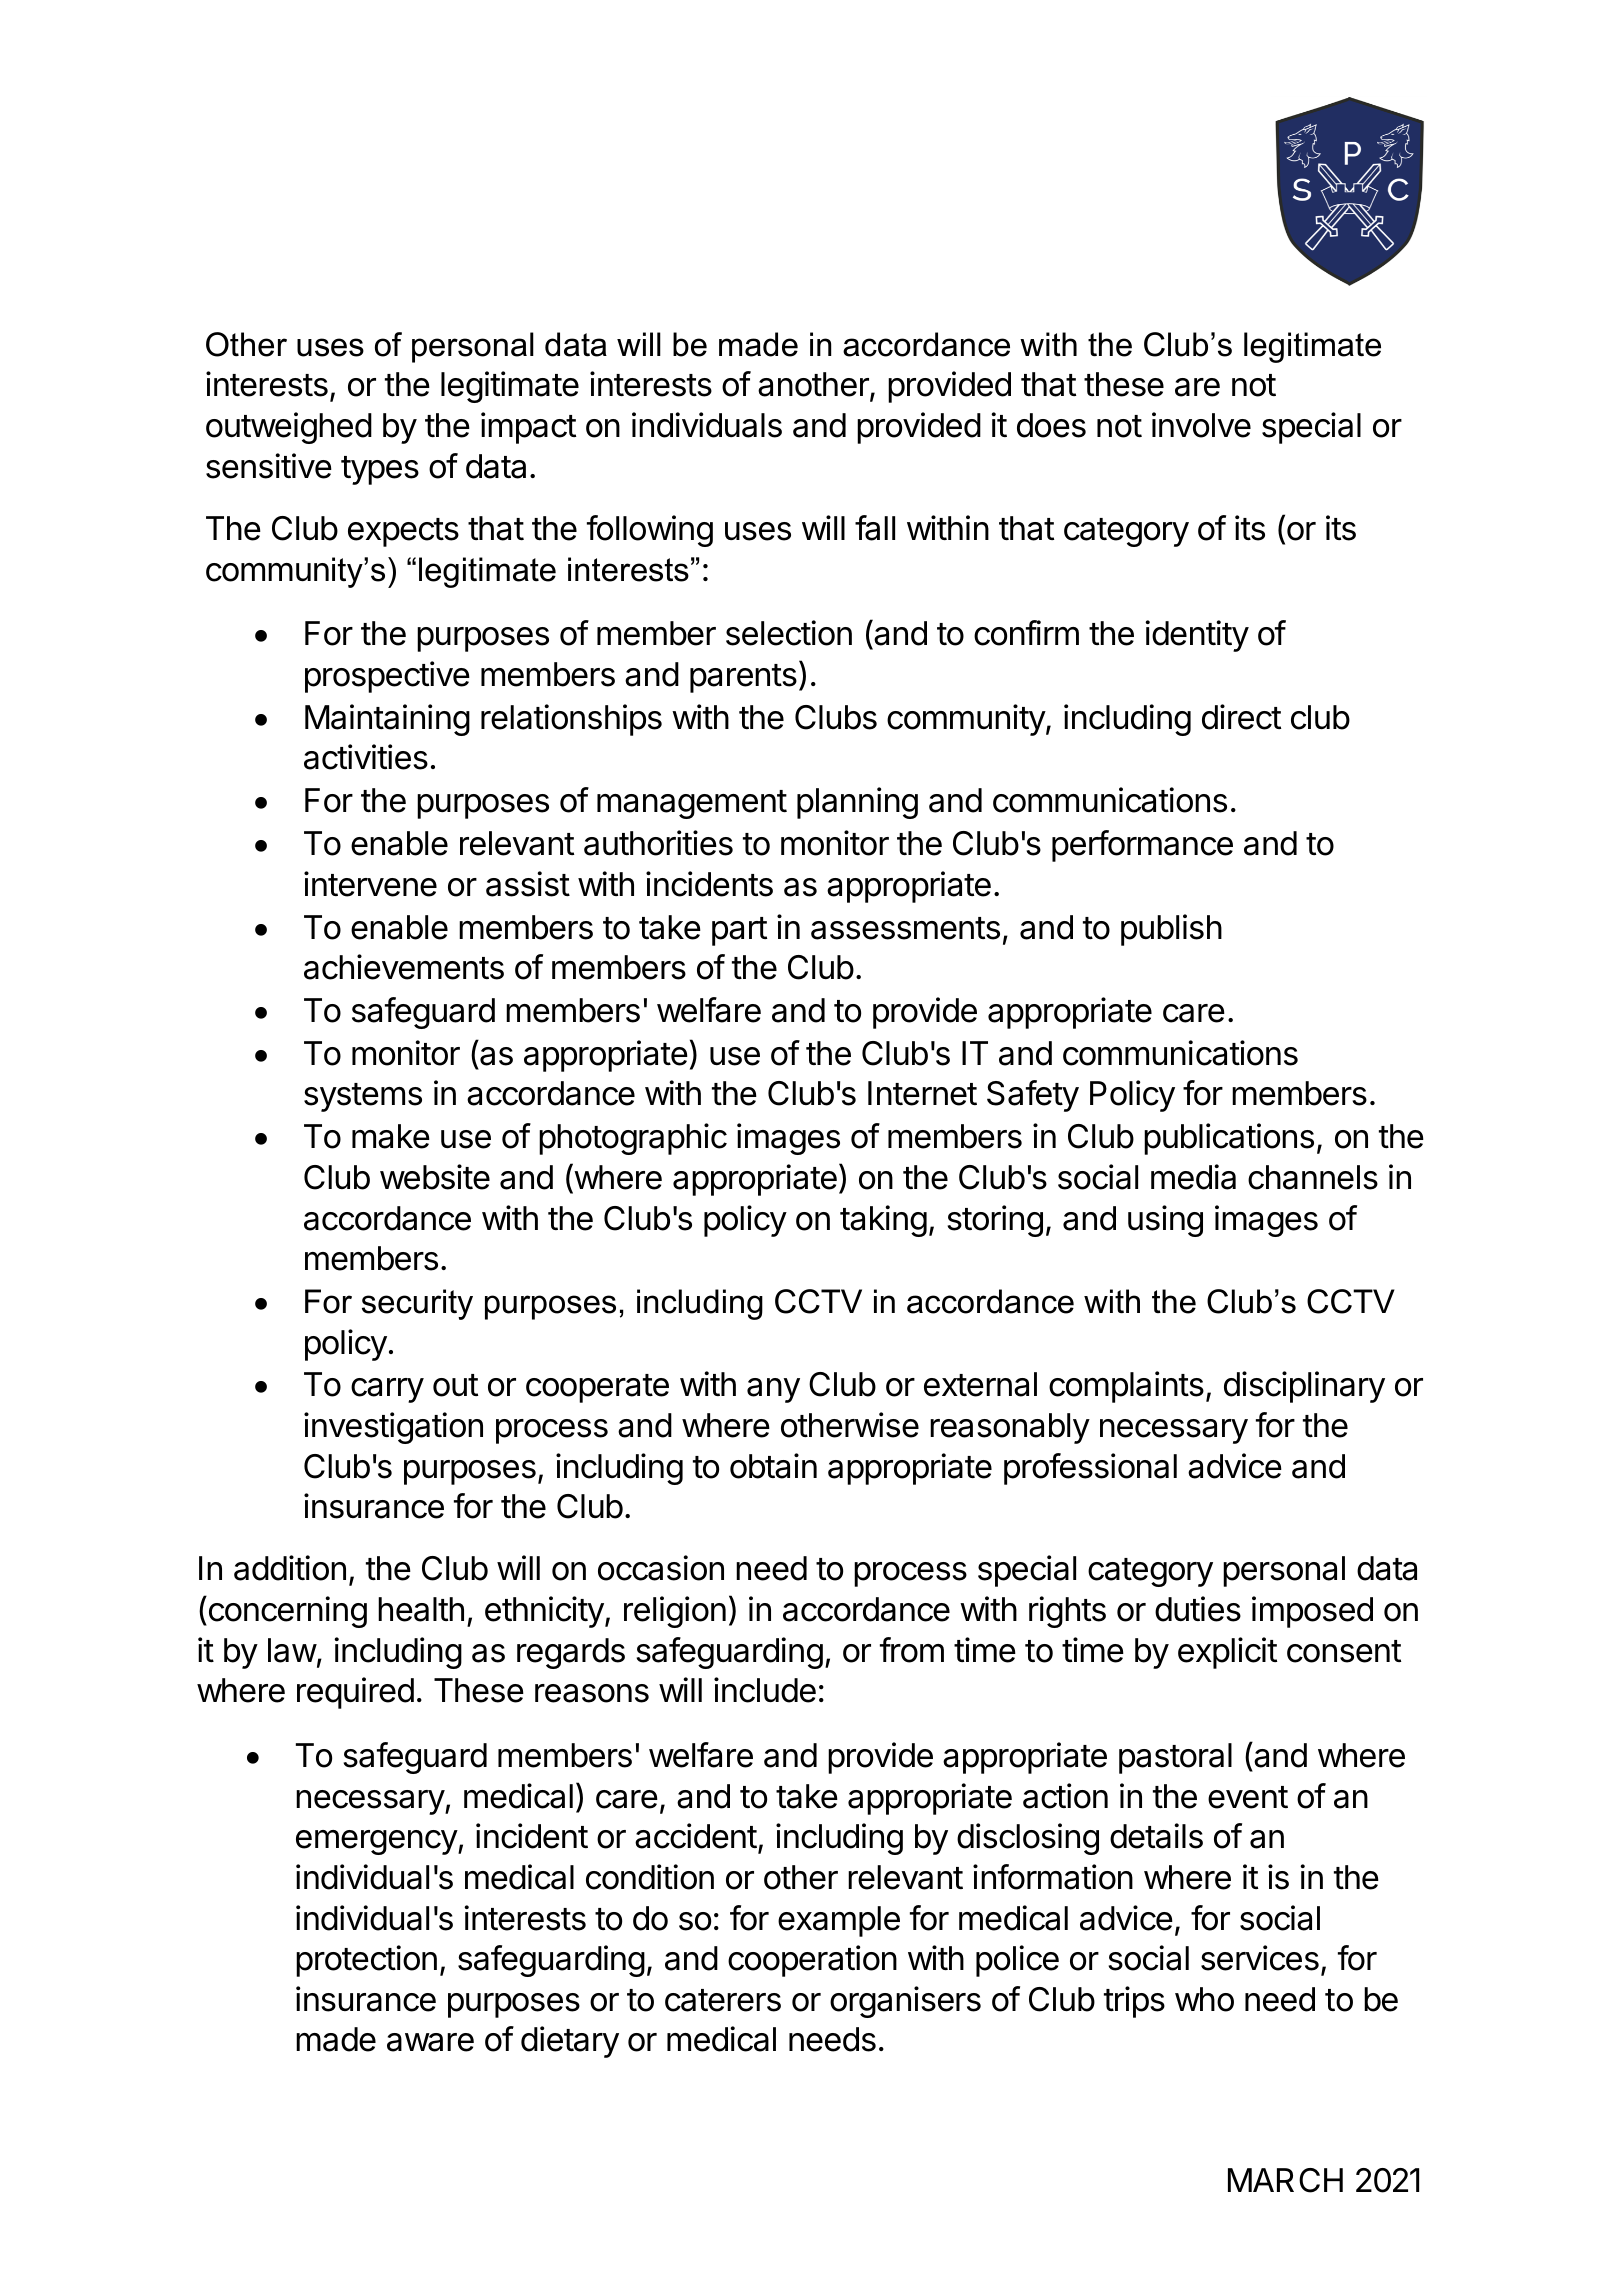 This screenshot has width=1623, height=2296. What do you see at coordinates (377, 1842) in the screenshot?
I see `emergency` at bounding box center [377, 1842].
